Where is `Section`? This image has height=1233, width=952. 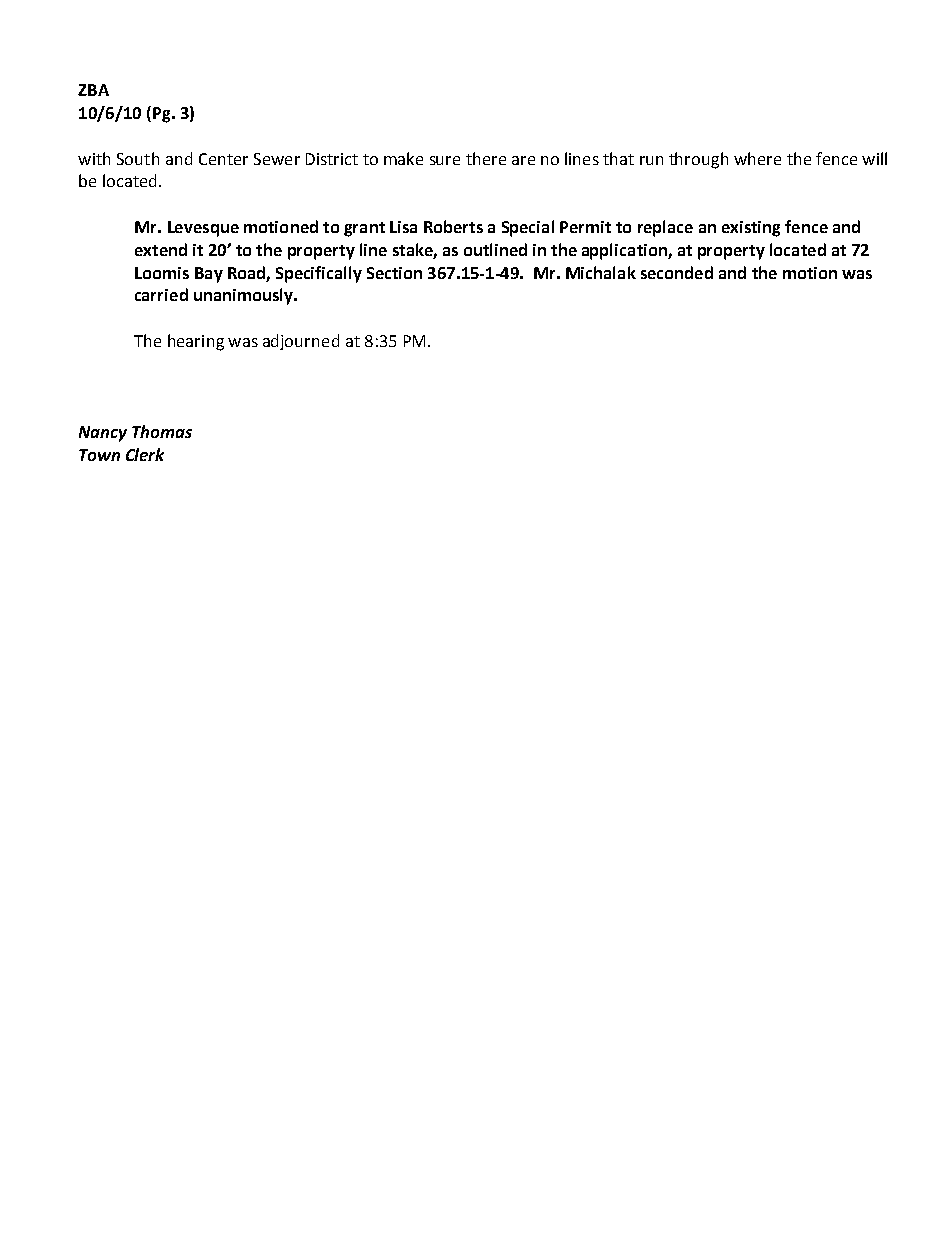
Section is located at coordinates (394, 273).
